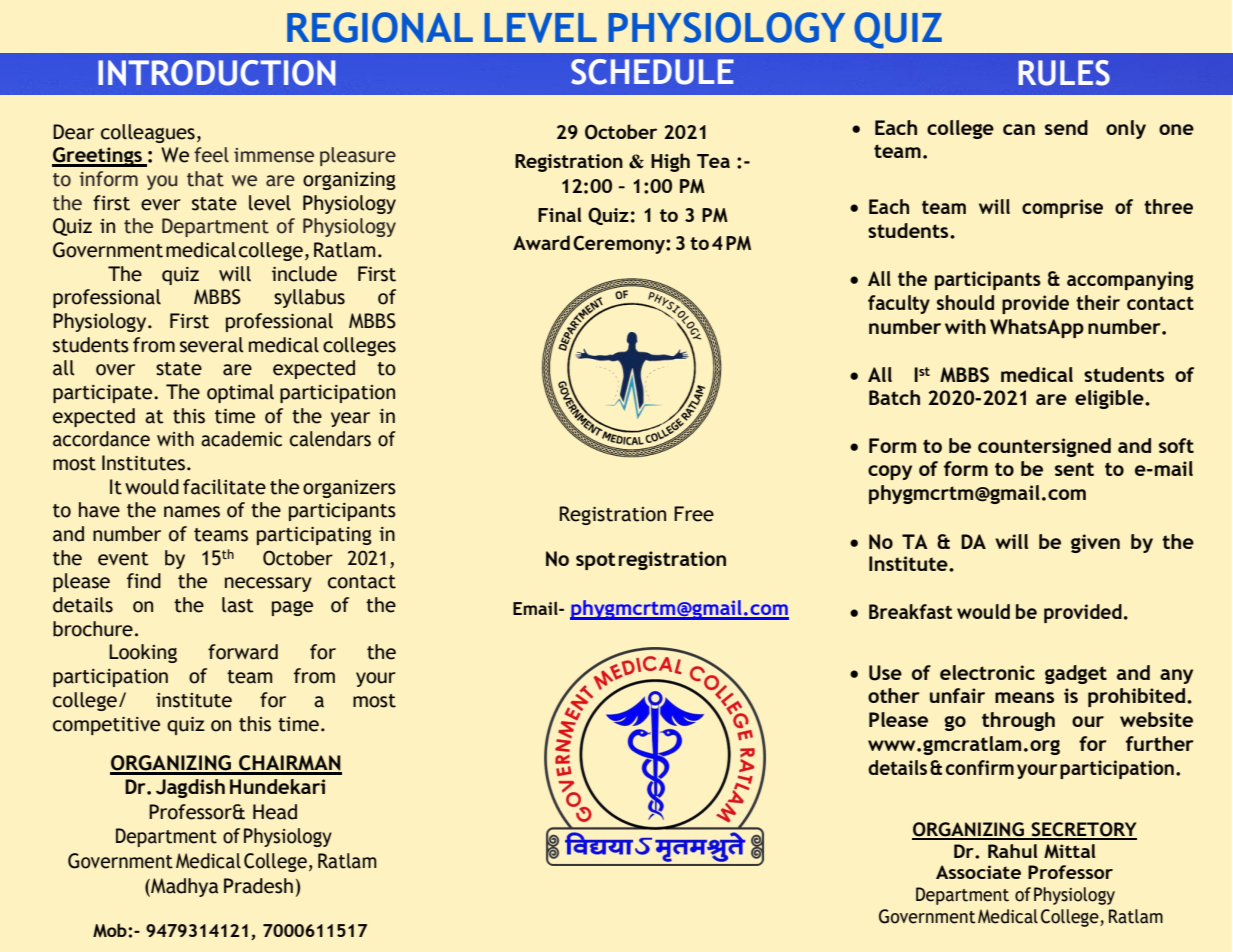 The height and width of the document is (952, 1233). Describe the element at coordinates (1098, 302) in the document. I see `their` at that location.
